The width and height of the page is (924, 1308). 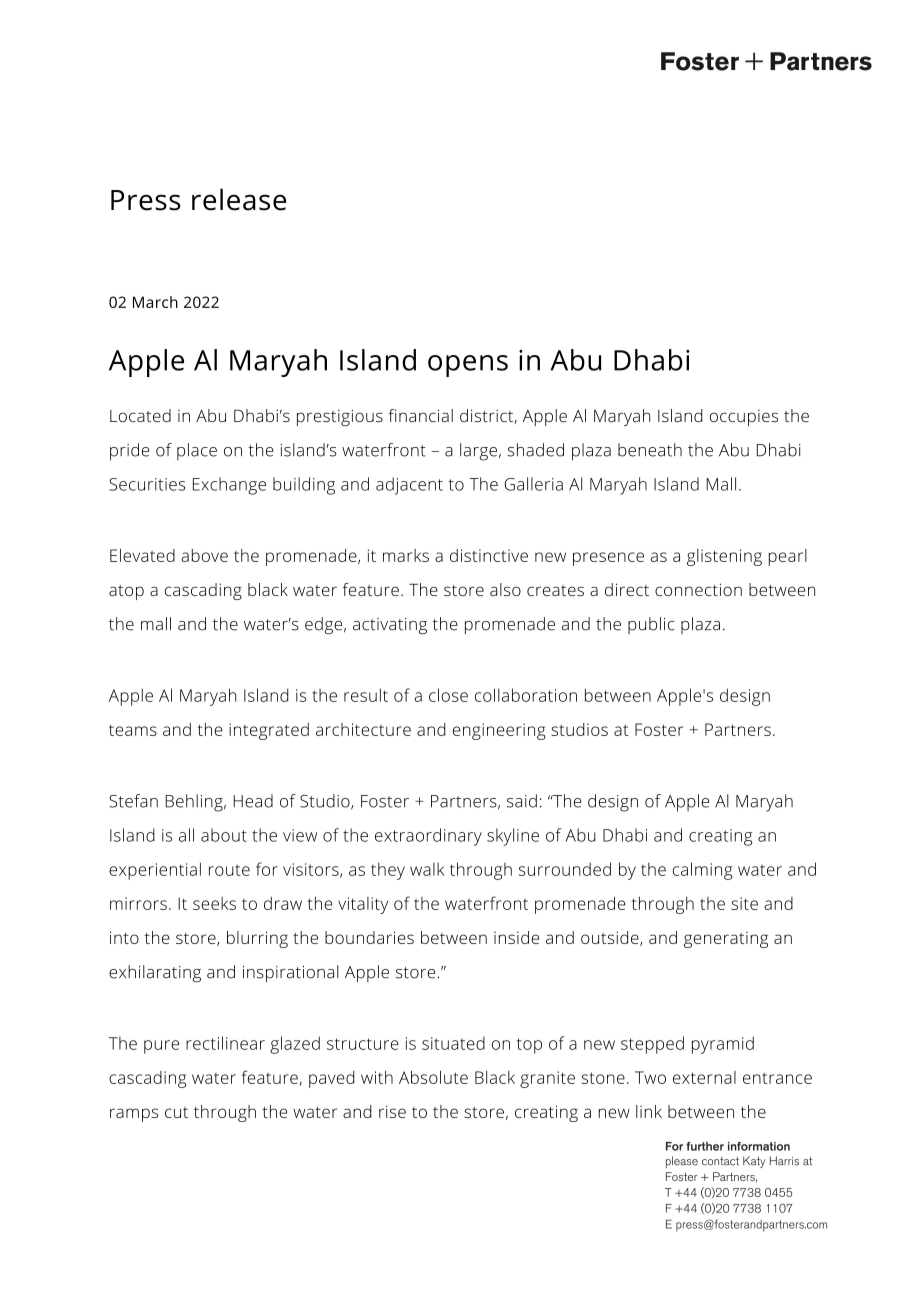 What do you see at coordinates (468, 366) in the page?
I see `opens` at bounding box center [468, 366].
